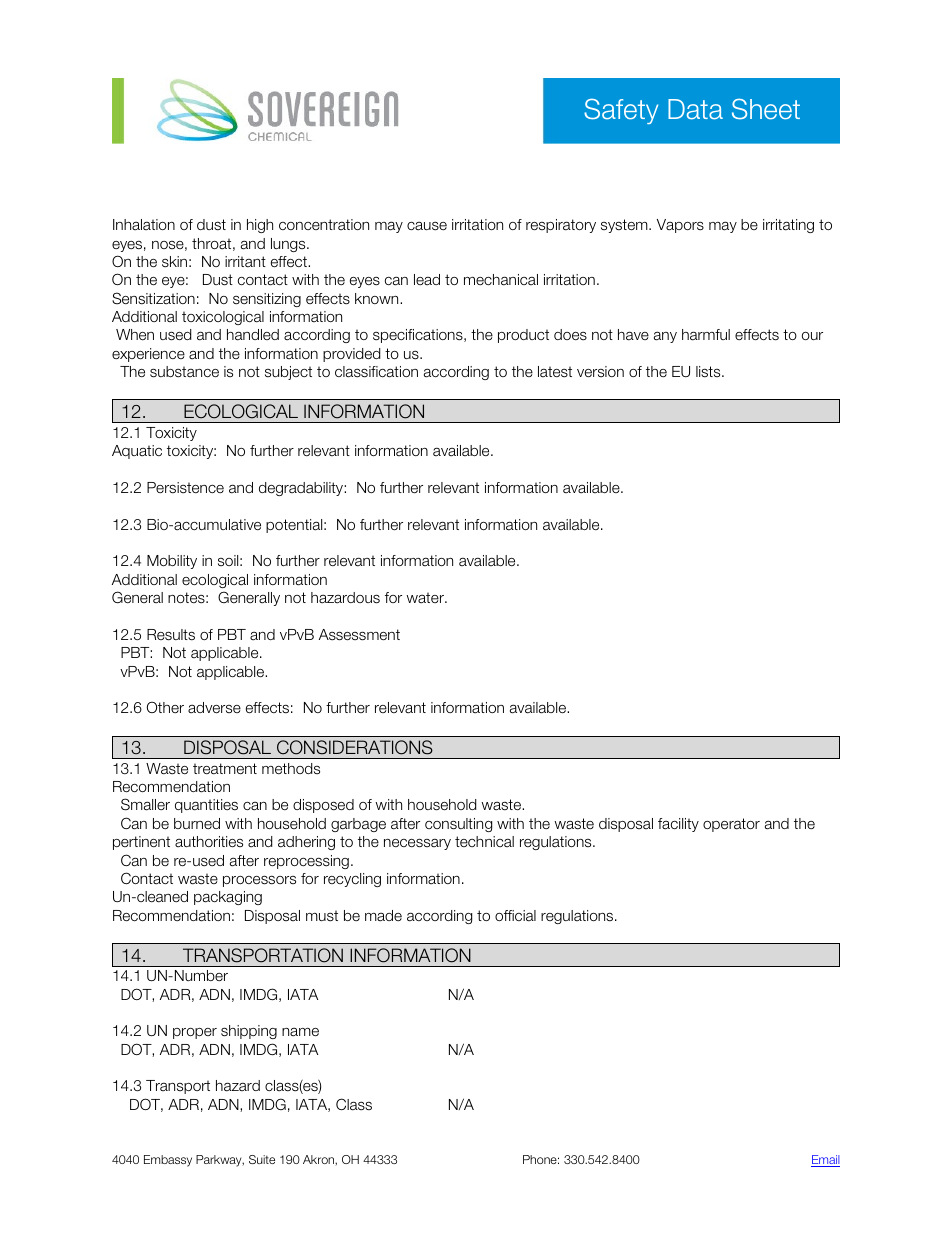 The width and height of the image is (952, 1233). I want to click on cause, so click(427, 226).
